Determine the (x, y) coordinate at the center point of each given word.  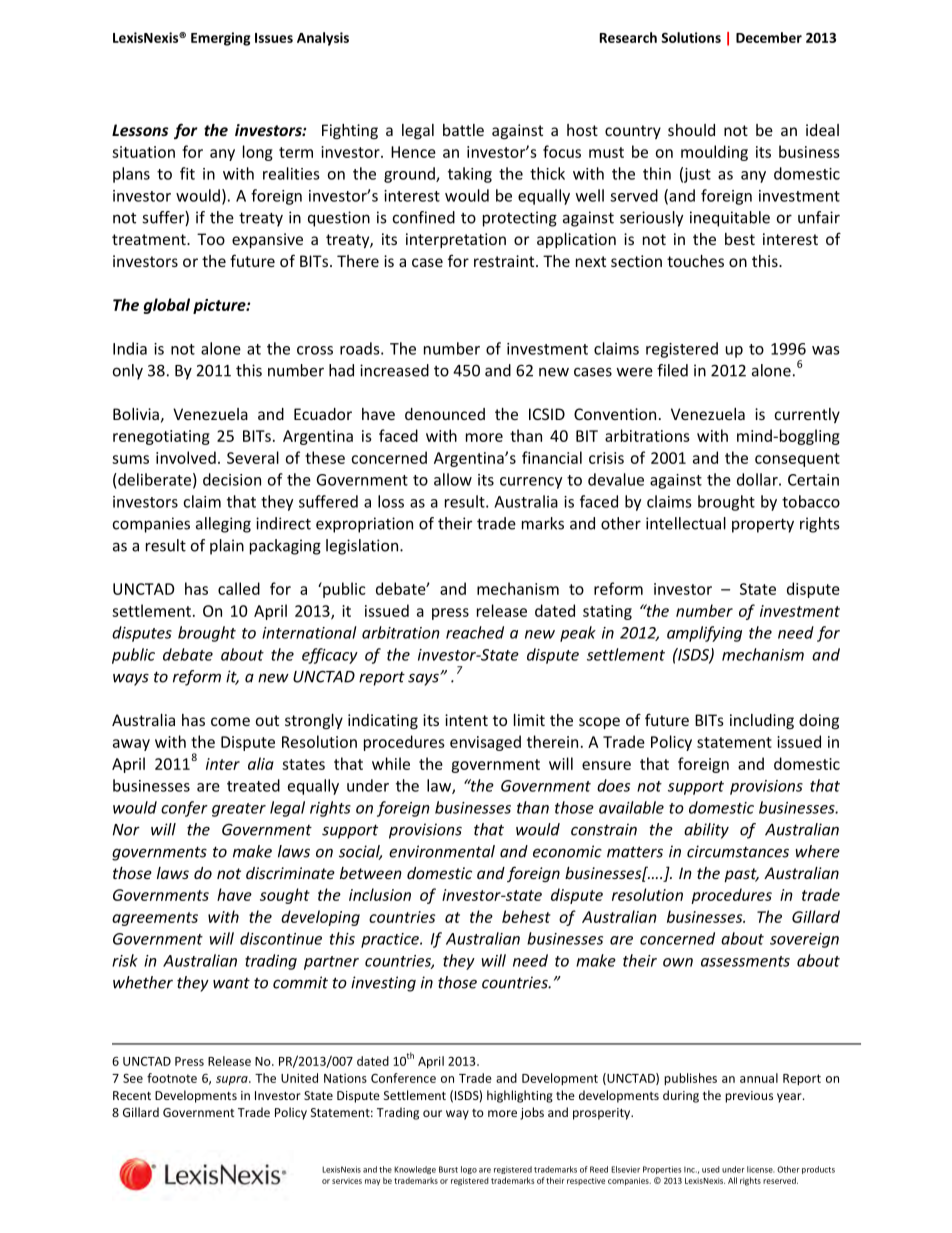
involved (186, 457)
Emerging (221, 39)
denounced (445, 414)
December (769, 37)
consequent (797, 460)
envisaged (485, 743)
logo (469, 1170)
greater (239, 810)
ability (706, 831)
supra (233, 1080)
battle (463, 130)
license (760, 1169)
